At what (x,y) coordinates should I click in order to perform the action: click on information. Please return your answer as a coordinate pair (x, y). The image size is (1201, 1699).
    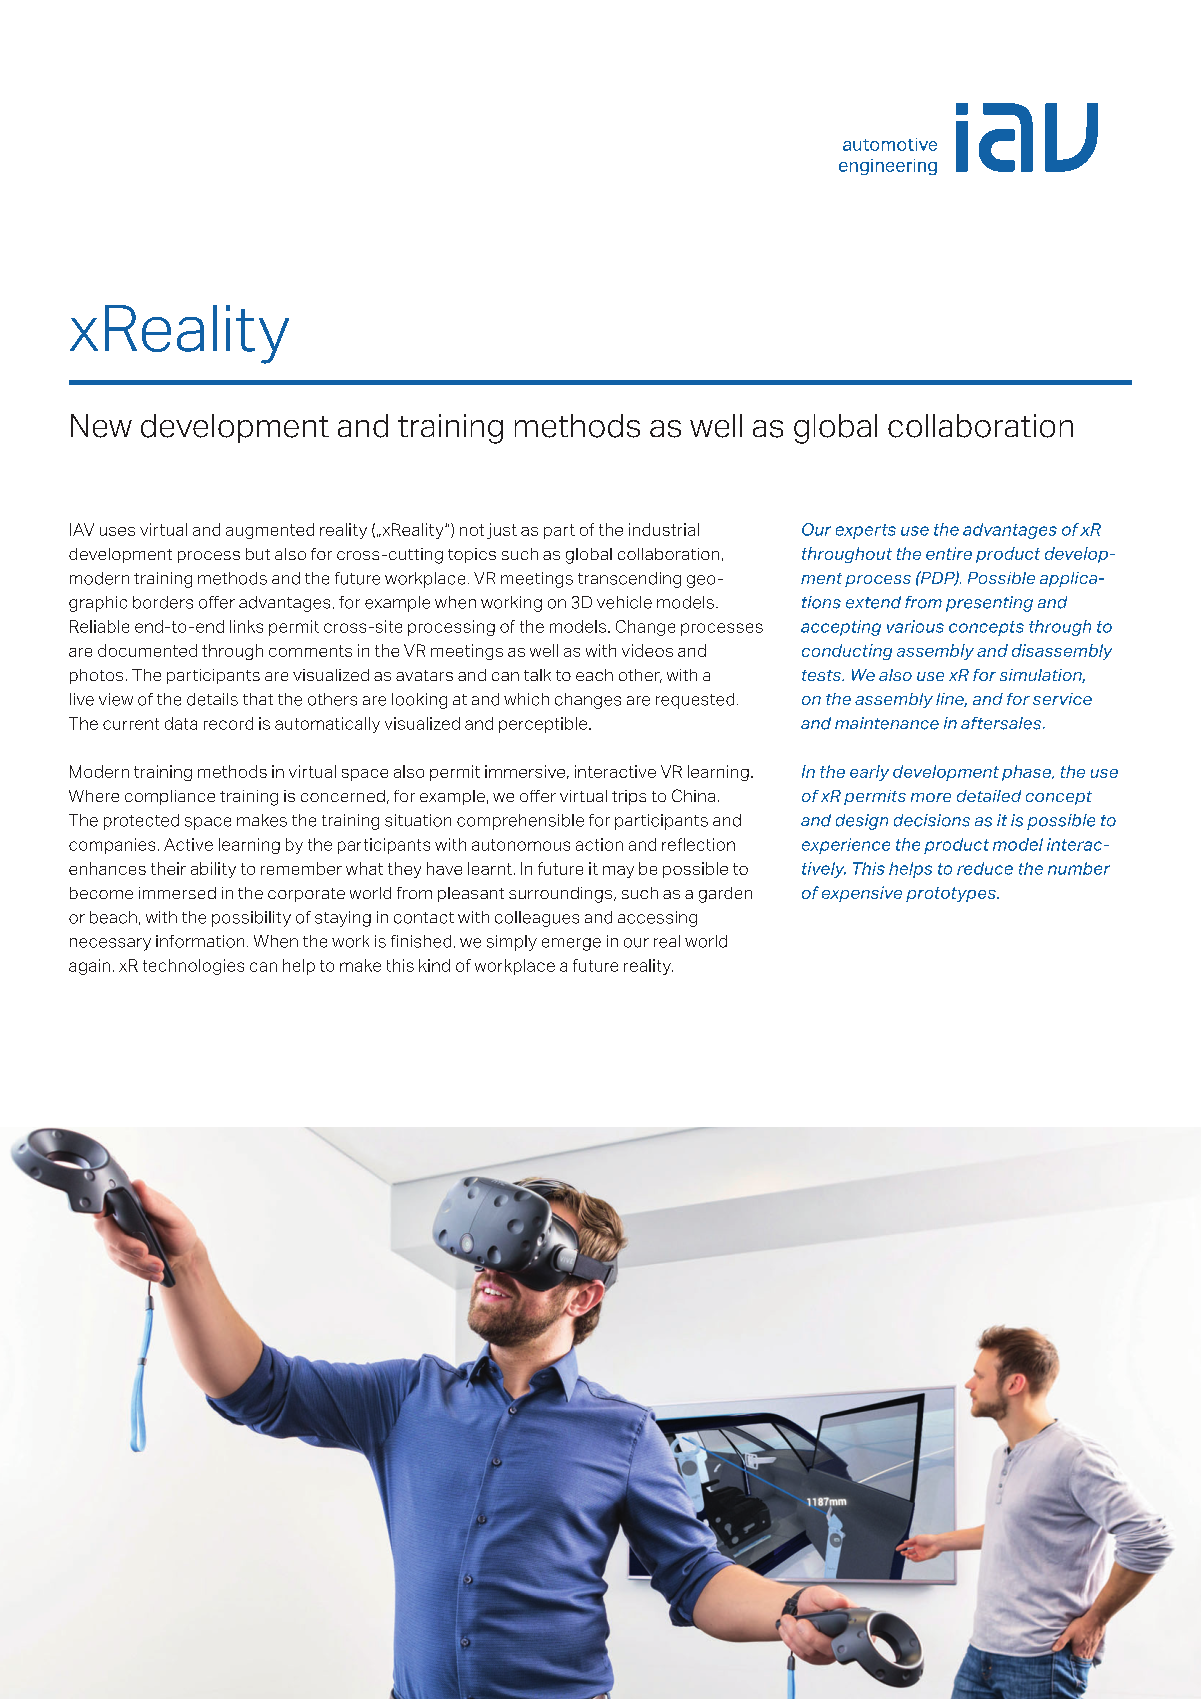
    Looking at the image, I should click on (200, 941).
